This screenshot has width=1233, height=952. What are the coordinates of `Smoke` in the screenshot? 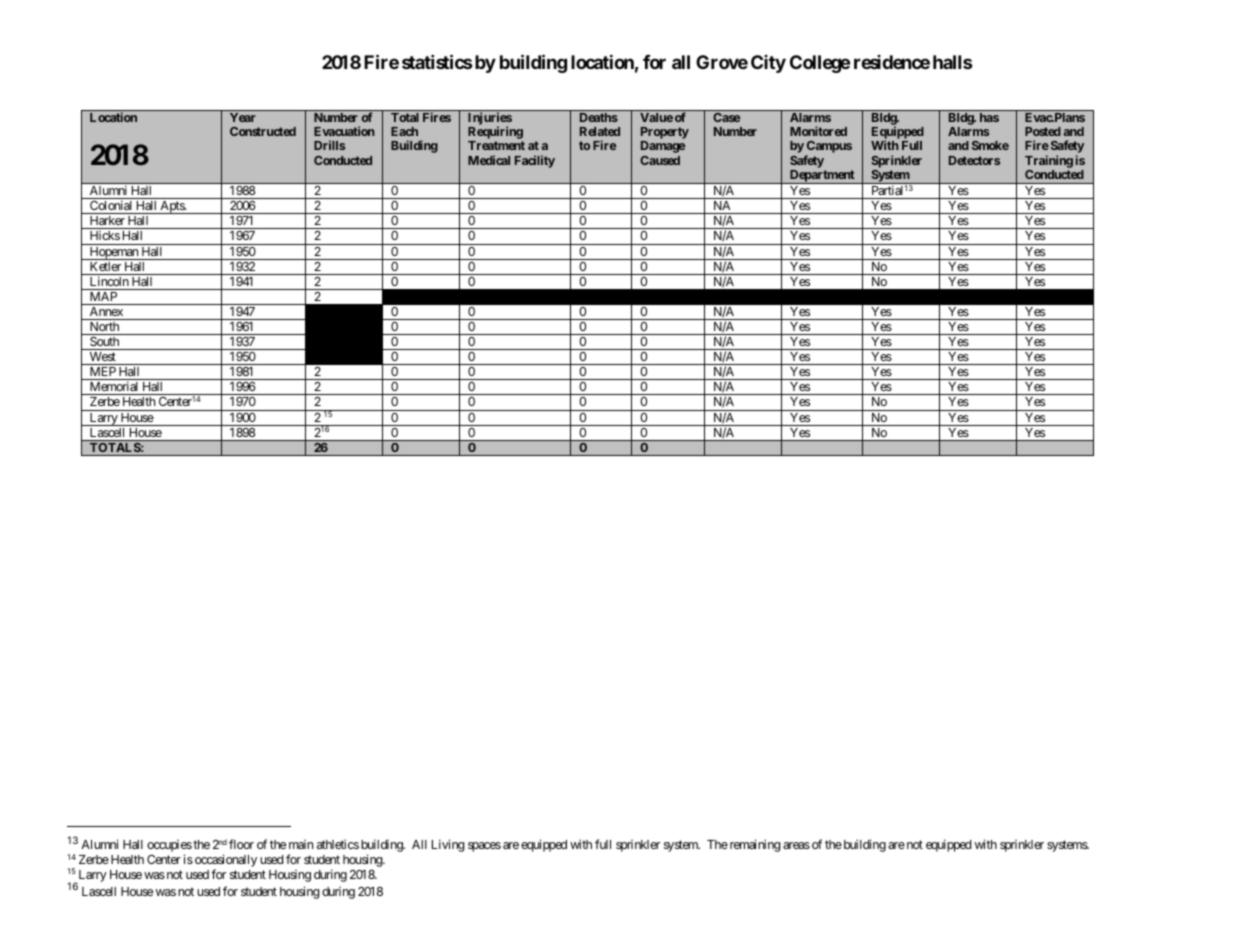 It's located at (990, 145).
